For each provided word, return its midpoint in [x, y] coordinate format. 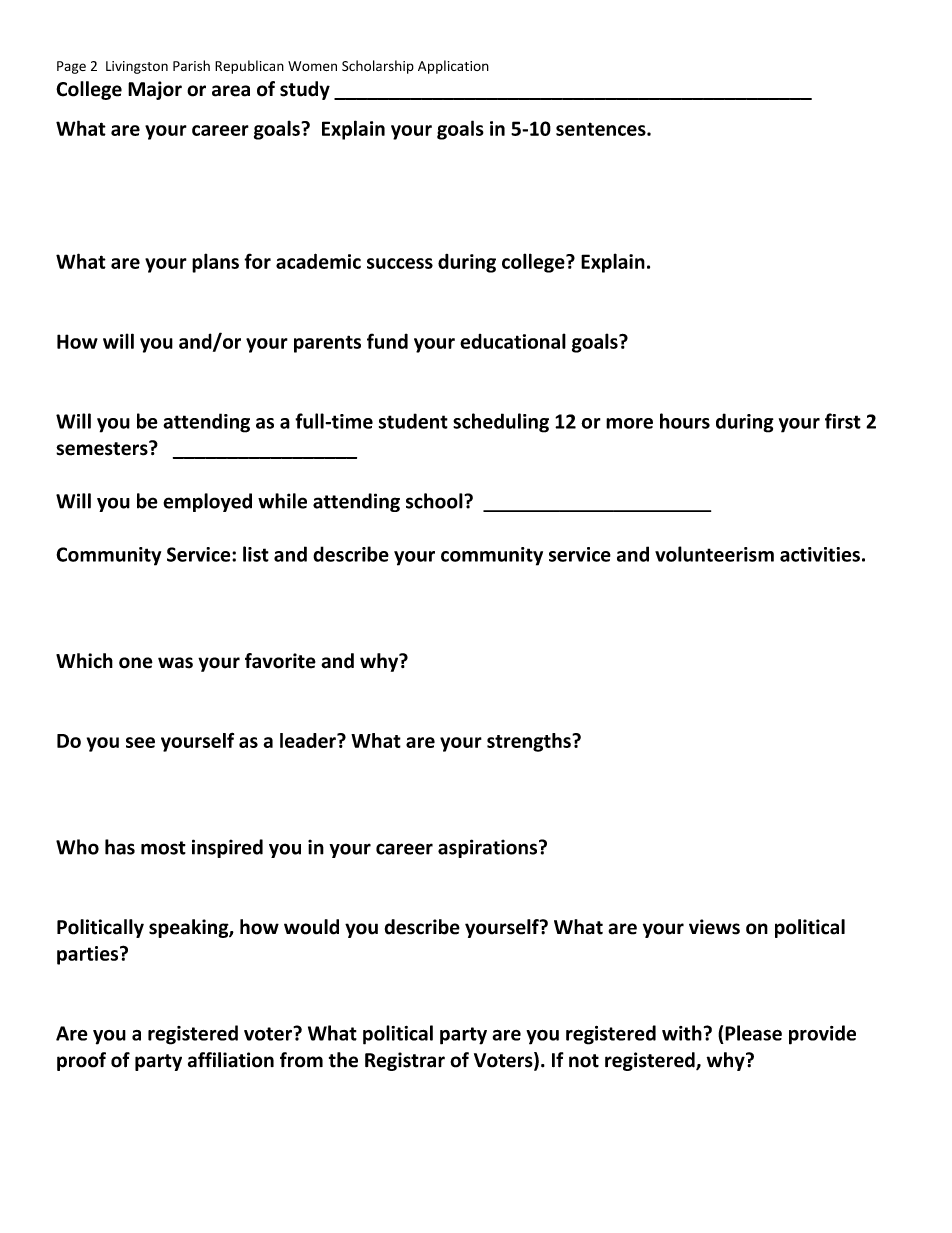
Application [453, 67]
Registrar [405, 1061]
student [413, 421]
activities [820, 554]
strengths [530, 742]
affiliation [231, 1060]
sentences [602, 129]
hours [685, 421]
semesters [103, 448]
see [140, 742]
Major [155, 90]
